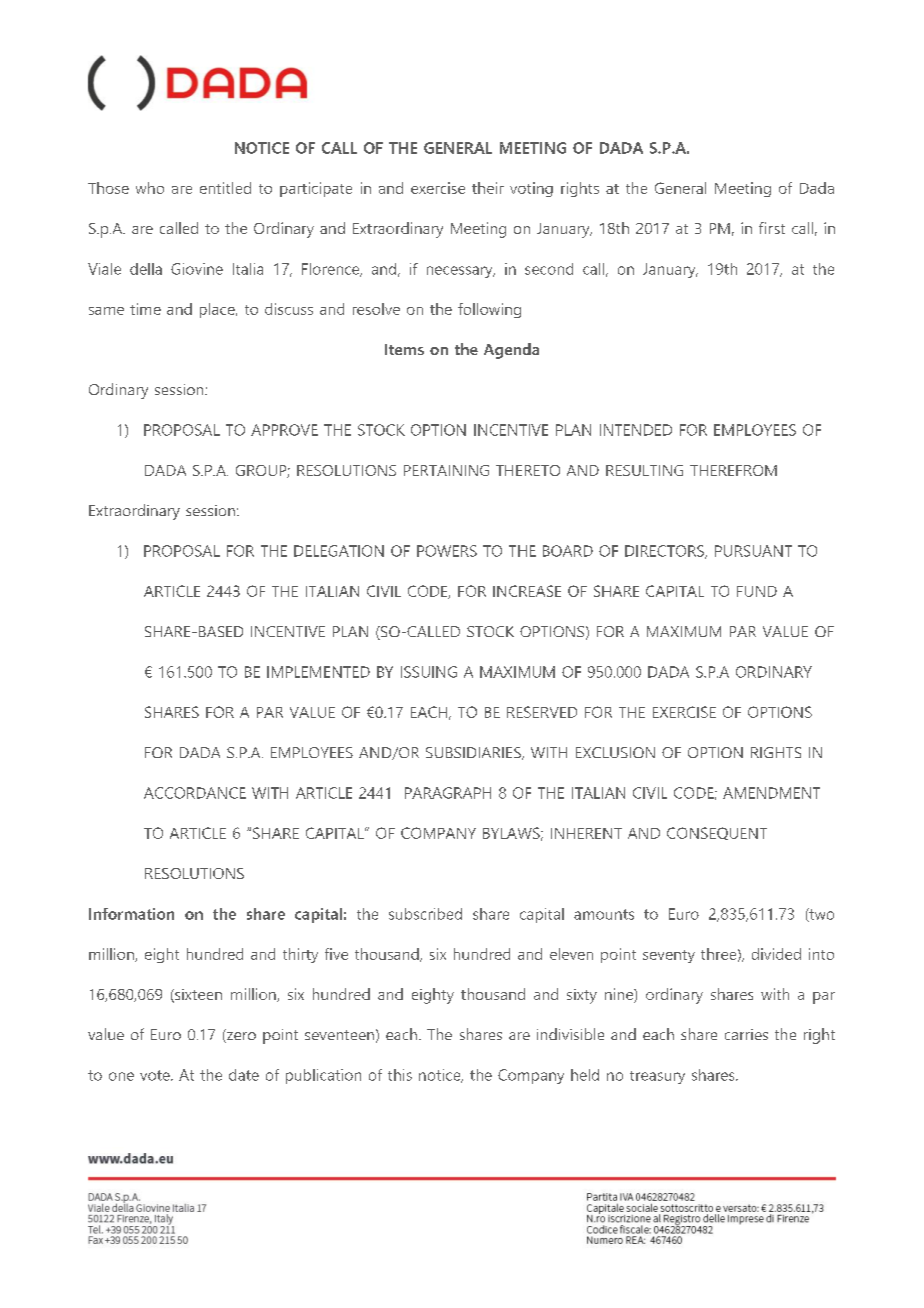  I want to click on this, so click(400, 1075).
